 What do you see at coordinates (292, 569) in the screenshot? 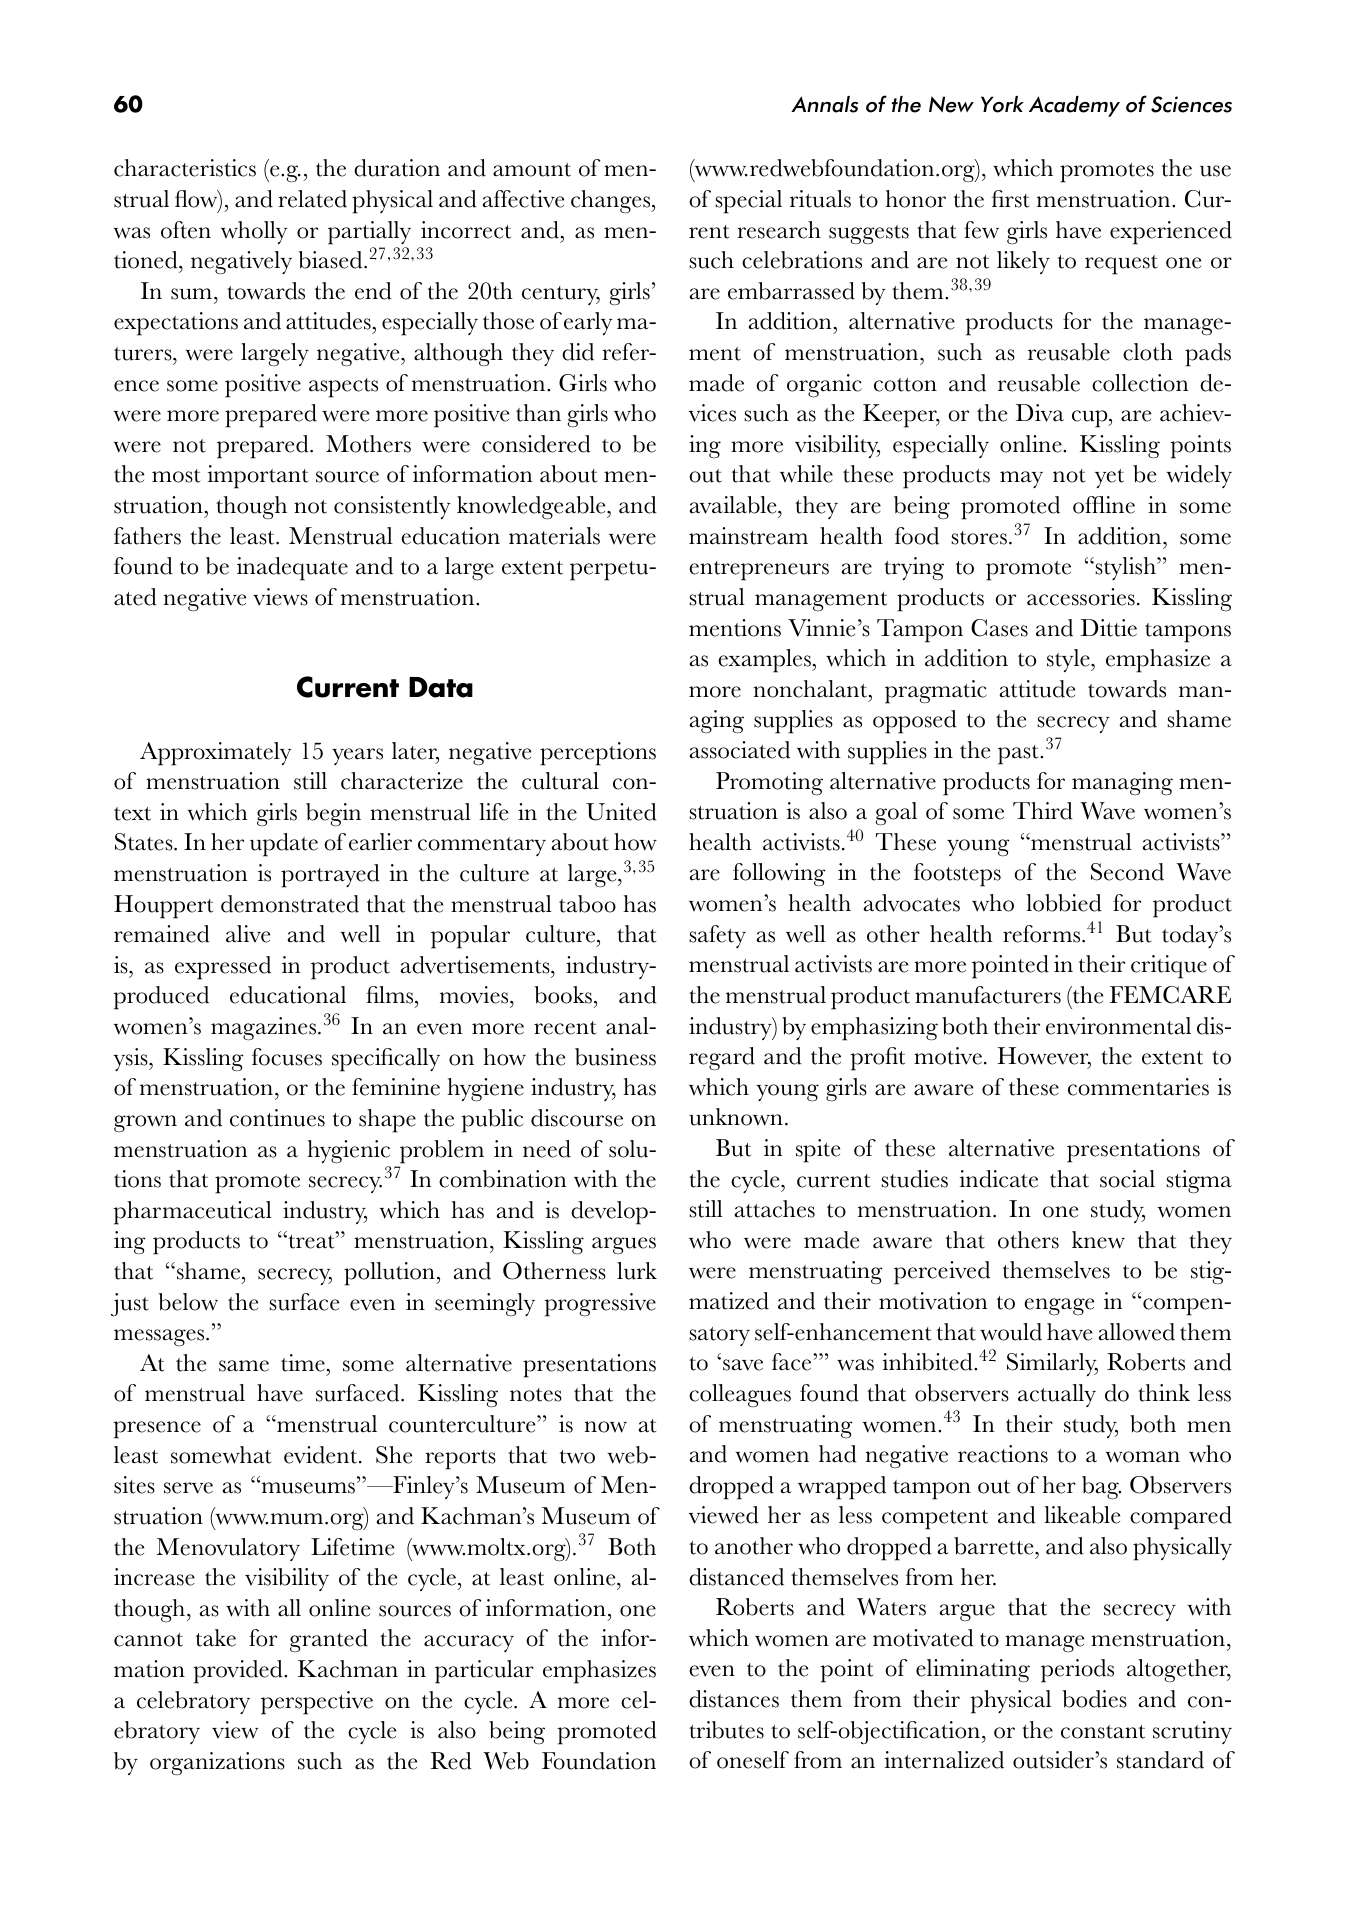
I see `inadequate` at bounding box center [292, 569].
